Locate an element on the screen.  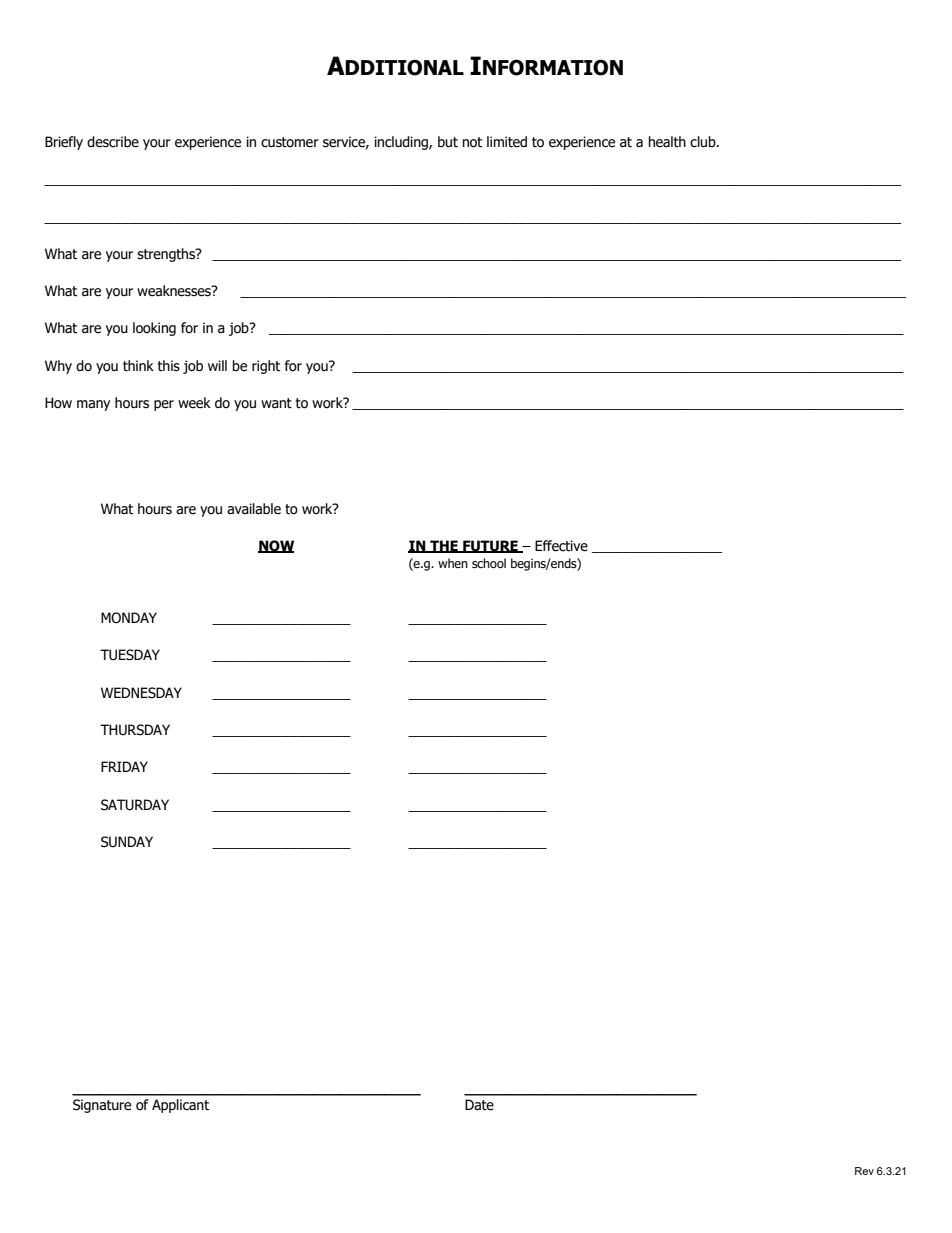
Date is located at coordinates (479, 1105).
